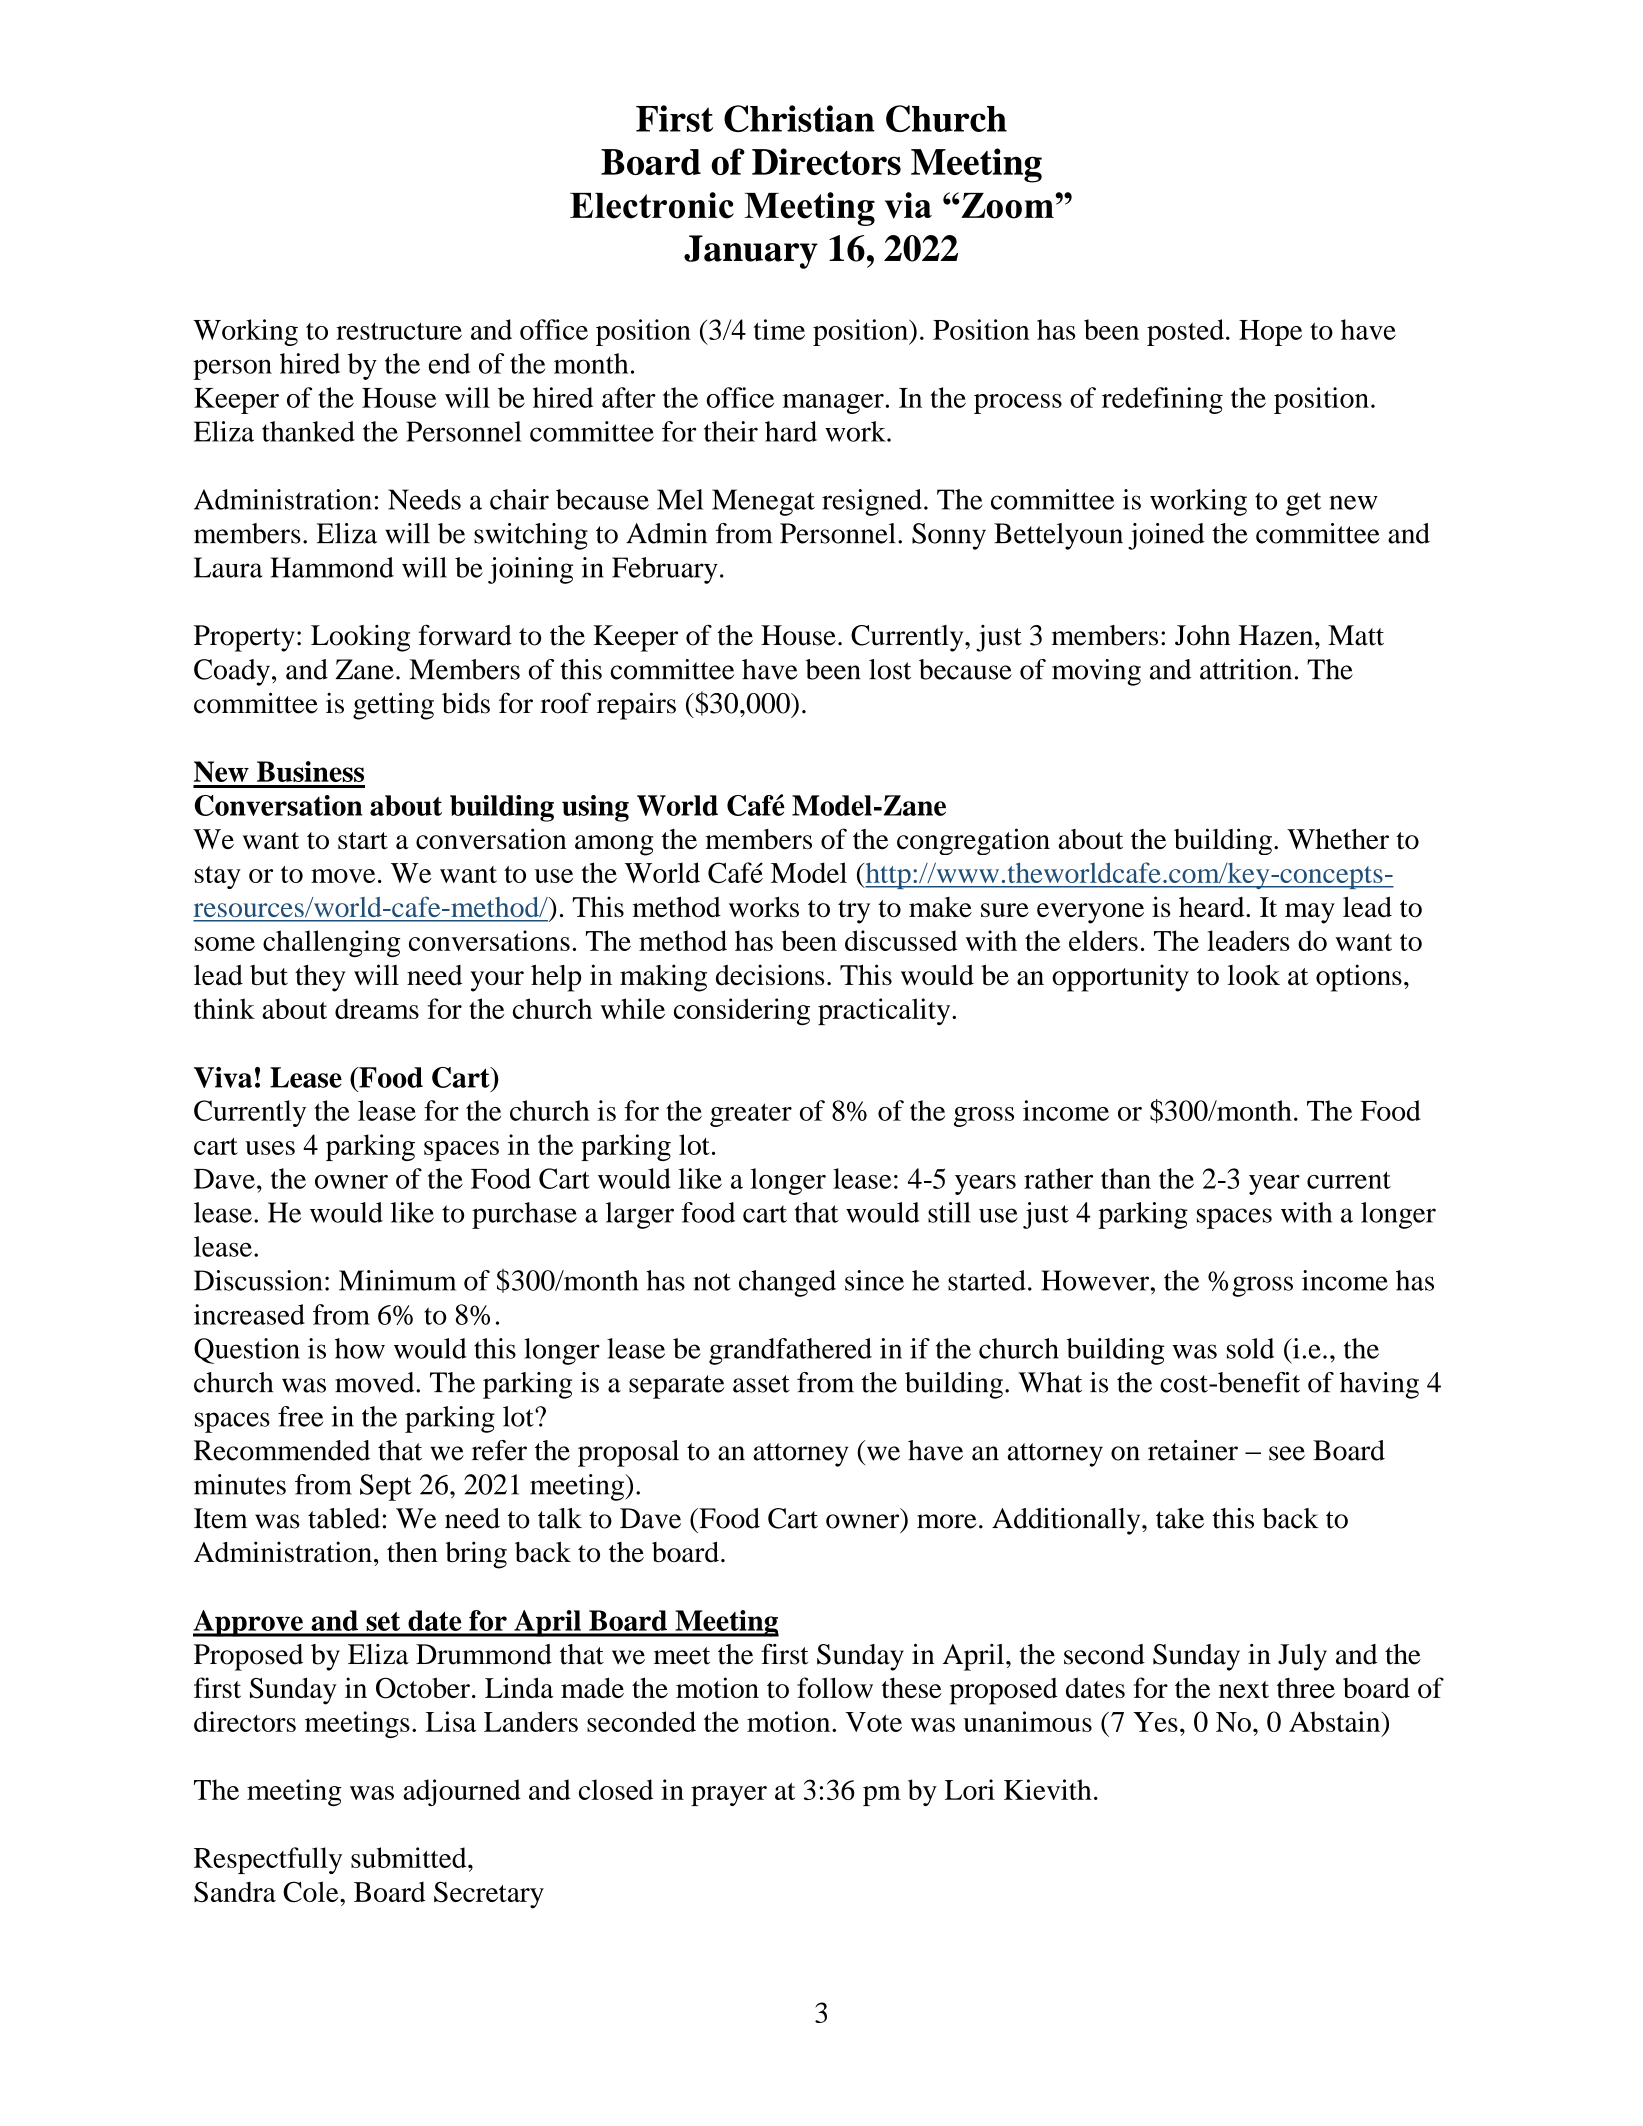  Describe the element at coordinates (1246, 669) in the page. I see `attrition` at that location.
